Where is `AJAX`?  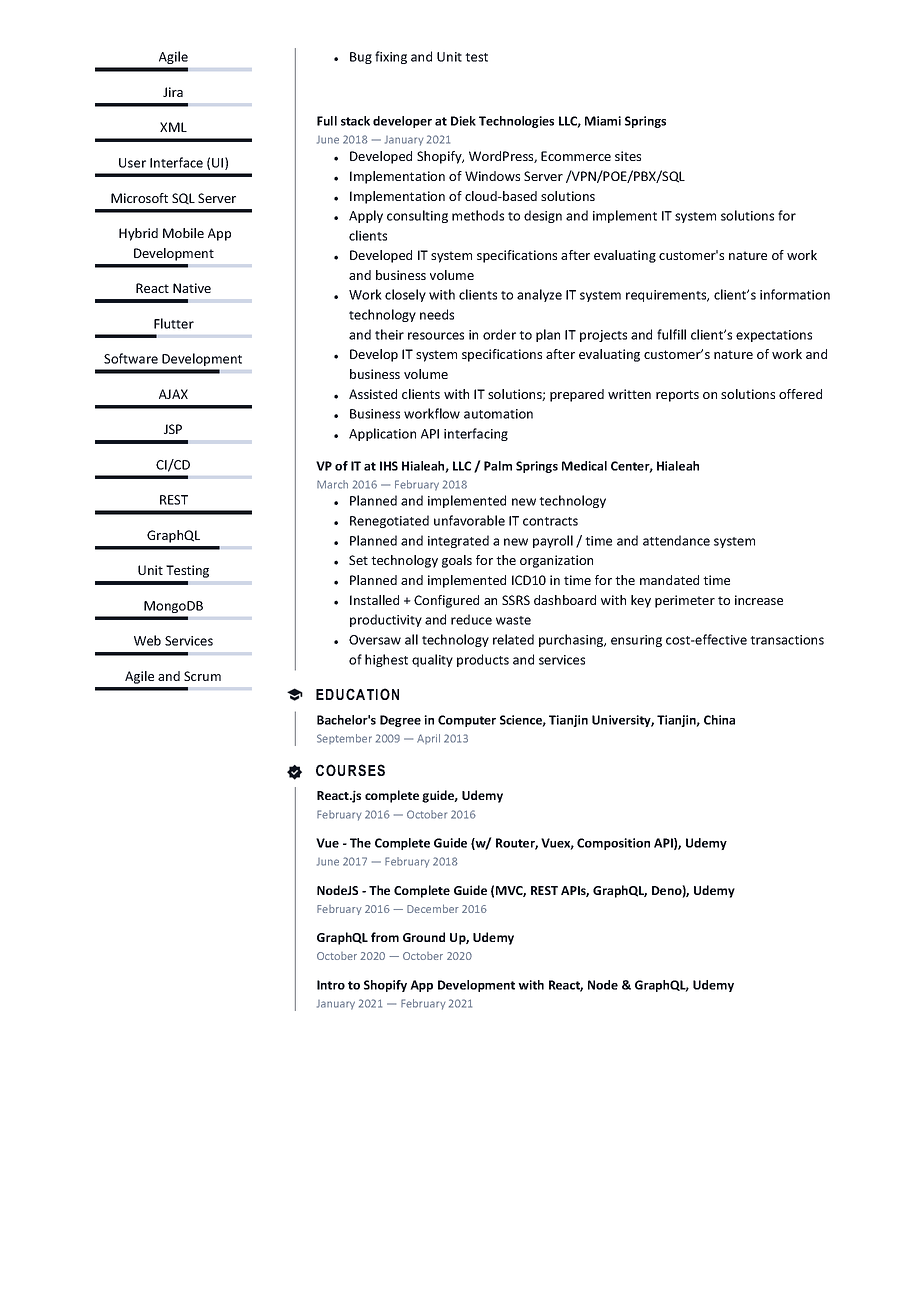
AJAX is located at coordinates (173, 394).
